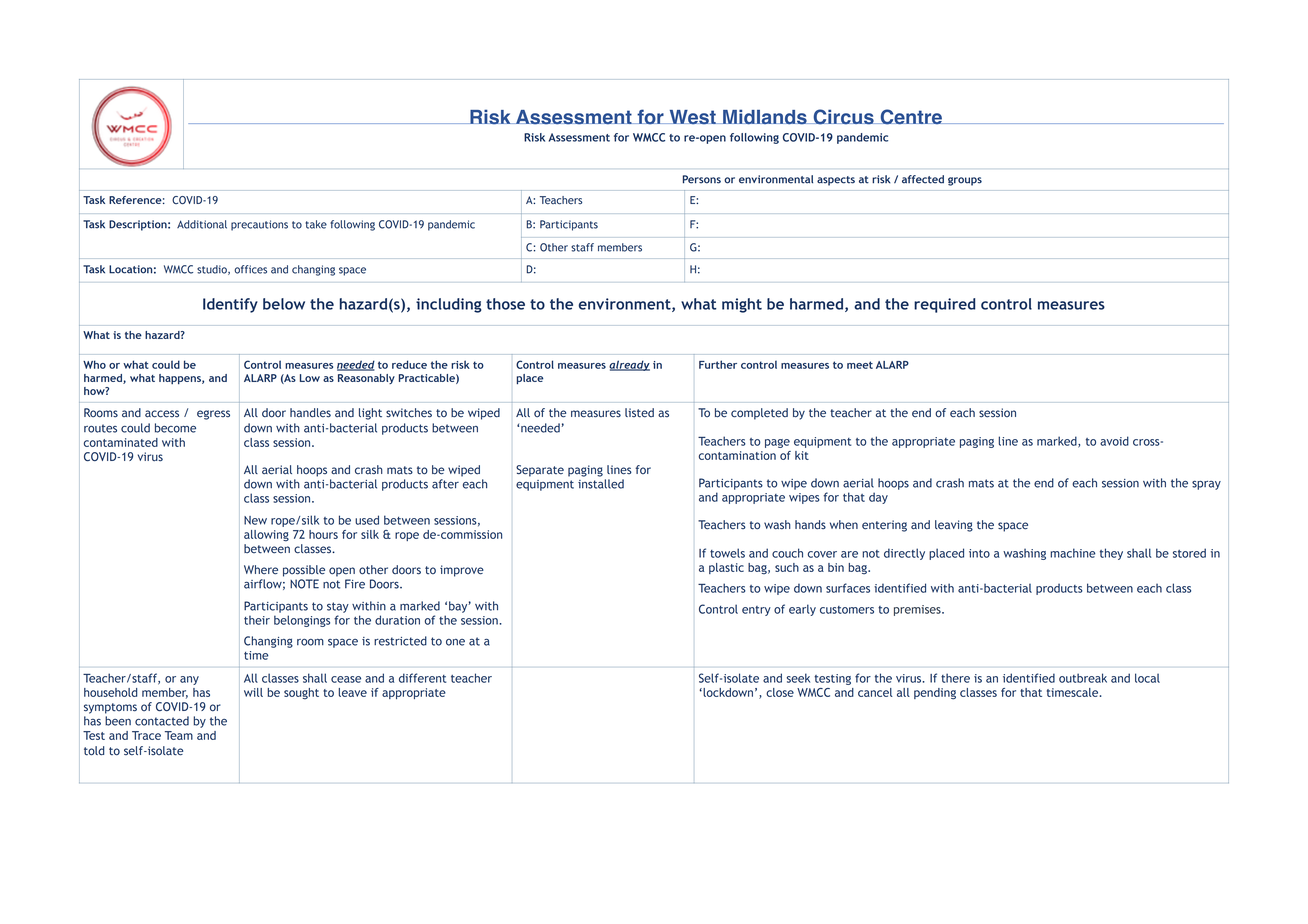 The height and width of the screenshot is (924, 1308). What do you see at coordinates (692, 117) in the screenshot?
I see `West` at bounding box center [692, 117].
